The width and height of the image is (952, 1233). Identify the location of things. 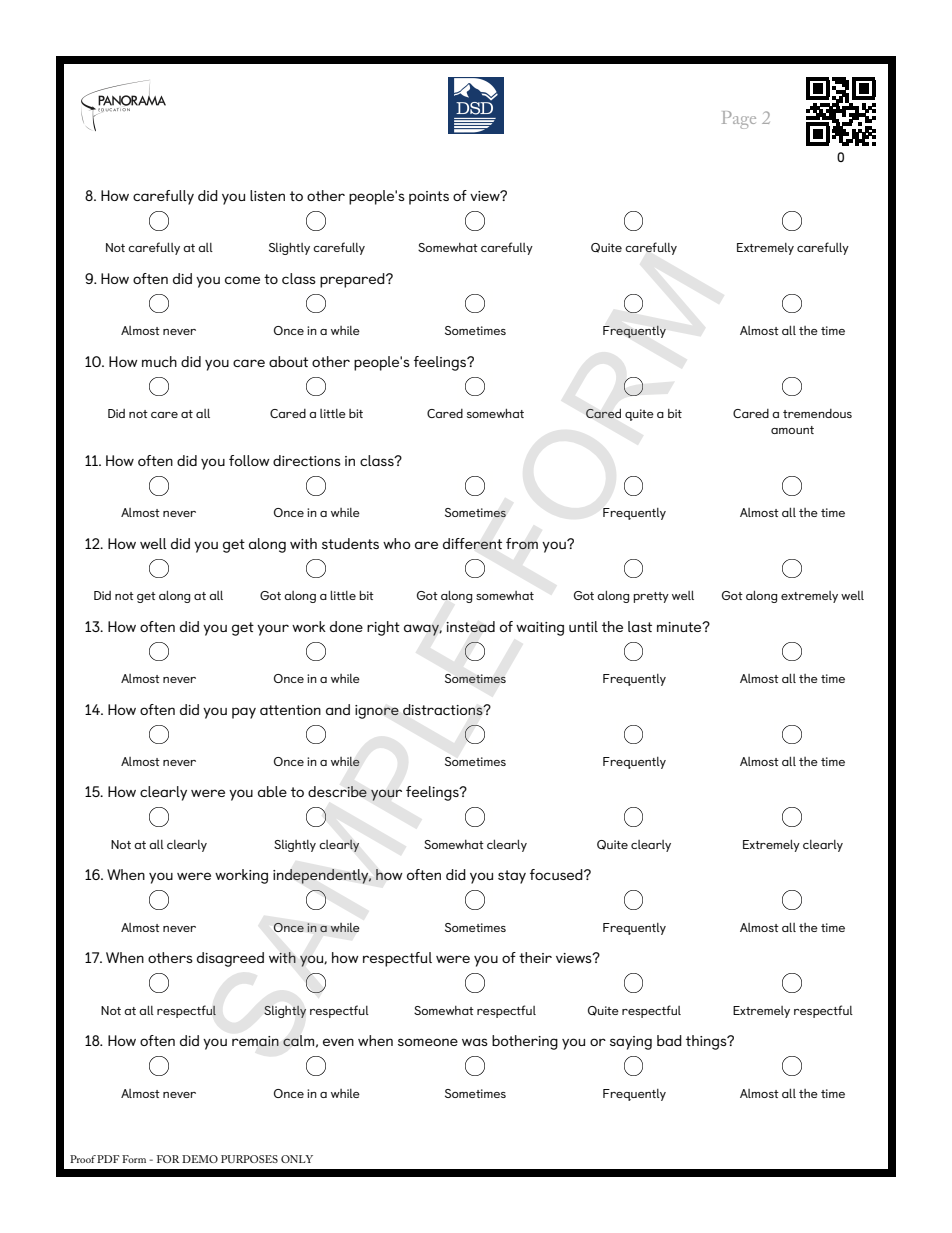
(707, 1042).
